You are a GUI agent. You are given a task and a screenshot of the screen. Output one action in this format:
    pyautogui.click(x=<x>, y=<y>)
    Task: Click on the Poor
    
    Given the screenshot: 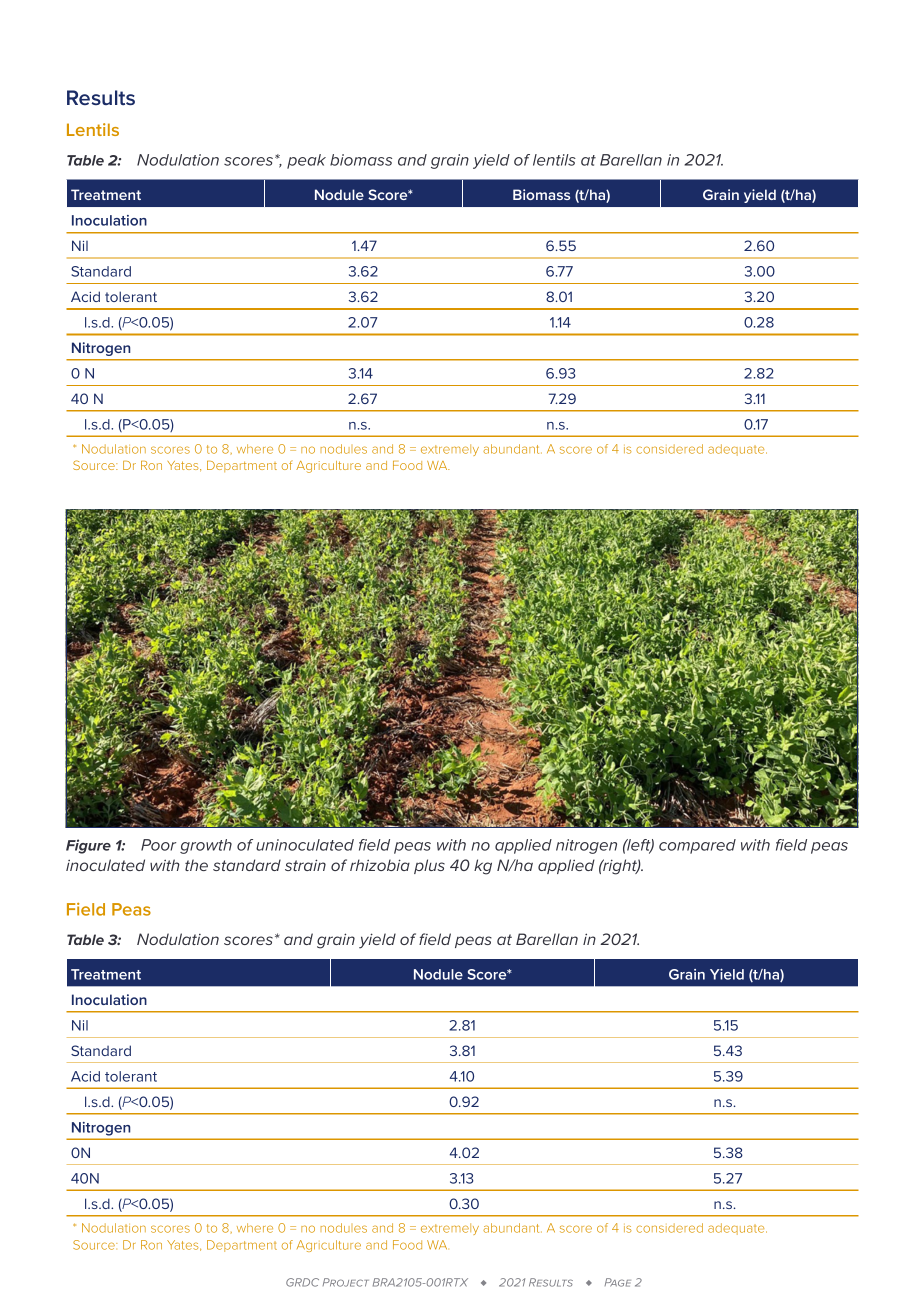 What is the action you would take?
    pyautogui.click(x=158, y=845)
